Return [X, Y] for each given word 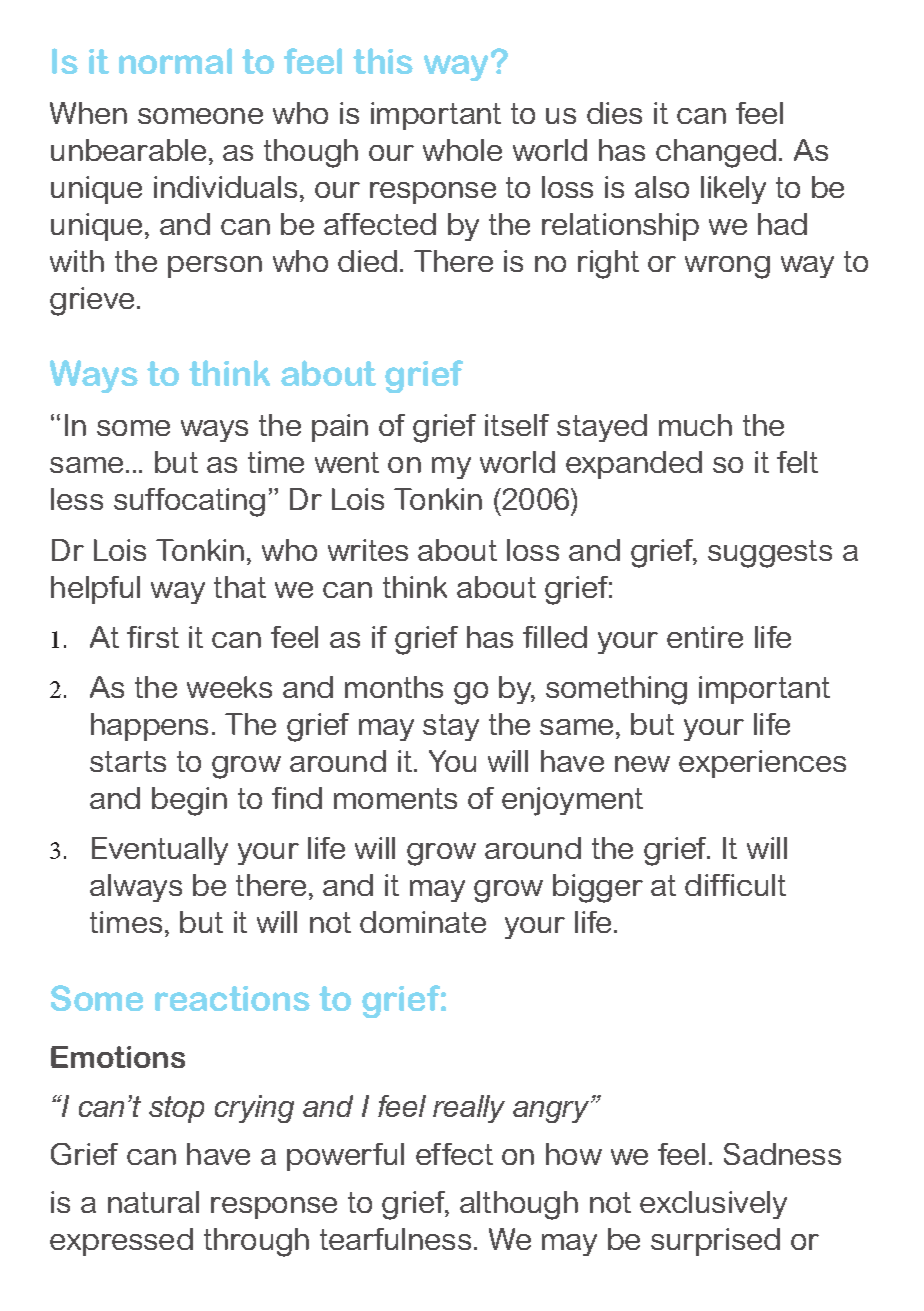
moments [395, 798]
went [347, 462]
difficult [735, 885]
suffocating [189, 502]
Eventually [160, 851]
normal [175, 61]
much [695, 425]
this [383, 61]
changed [716, 153]
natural [153, 1202]
